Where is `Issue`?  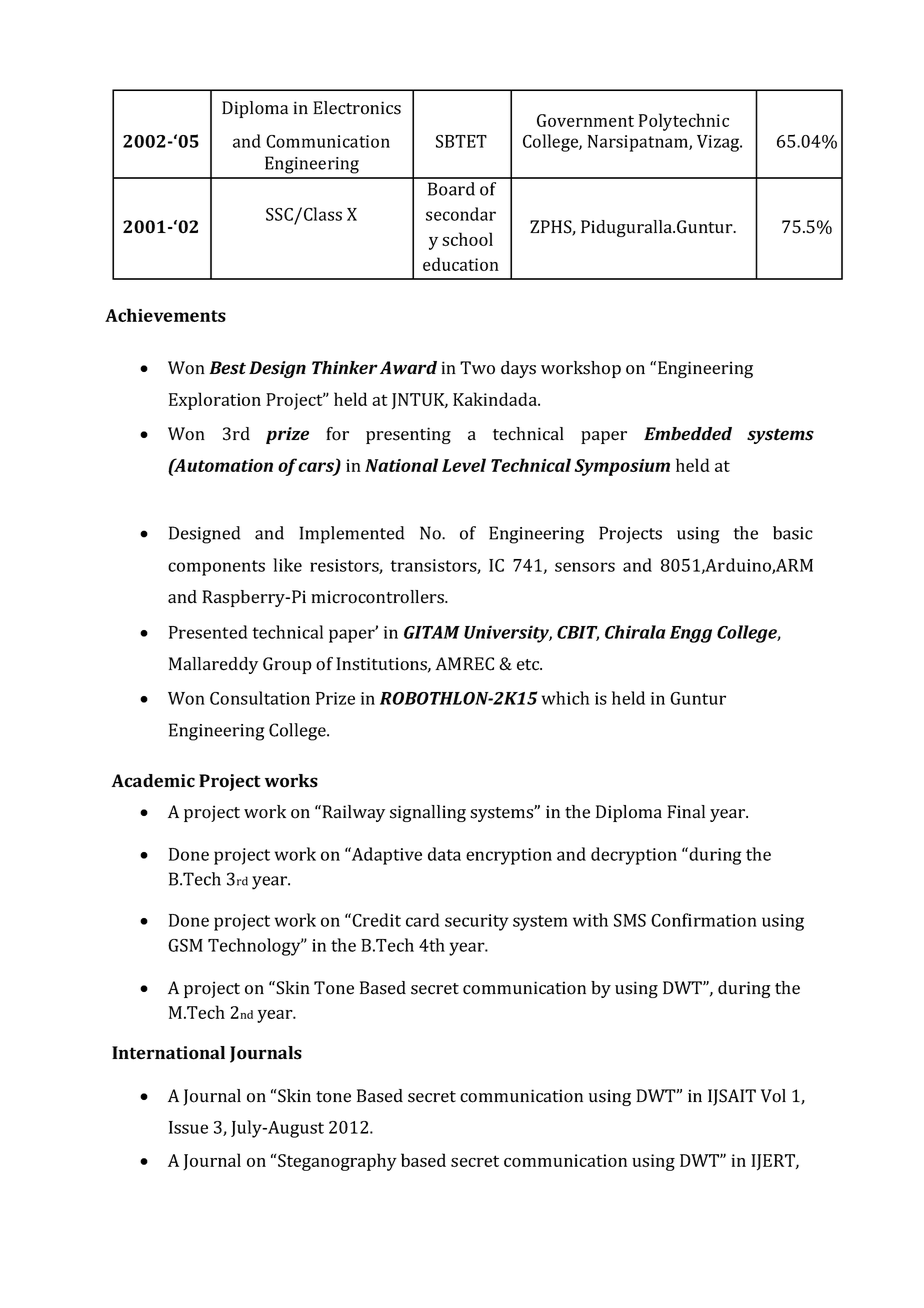 Issue is located at coordinates (188, 1127).
